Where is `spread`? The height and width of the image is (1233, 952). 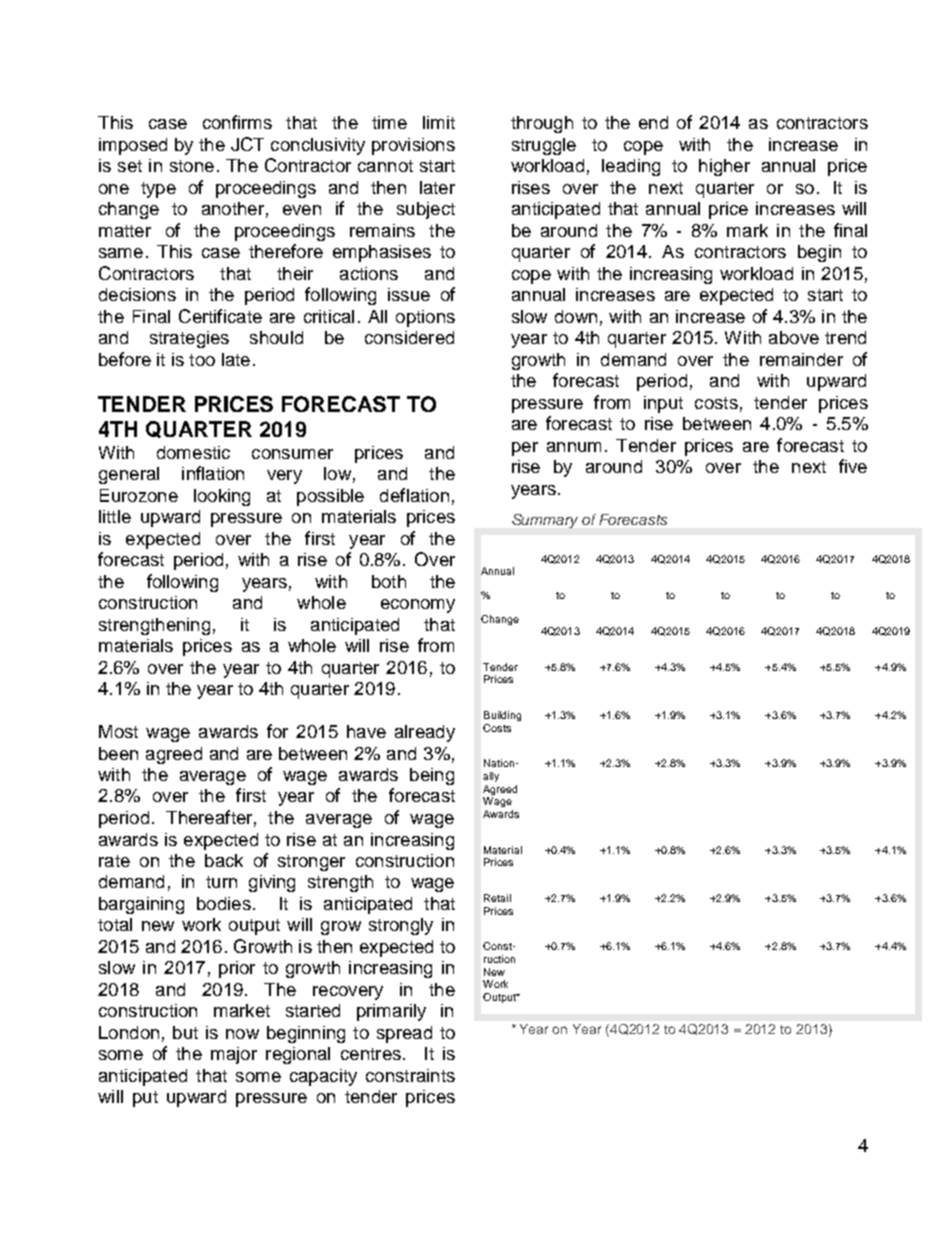 spread is located at coordinates (404, 1034).
